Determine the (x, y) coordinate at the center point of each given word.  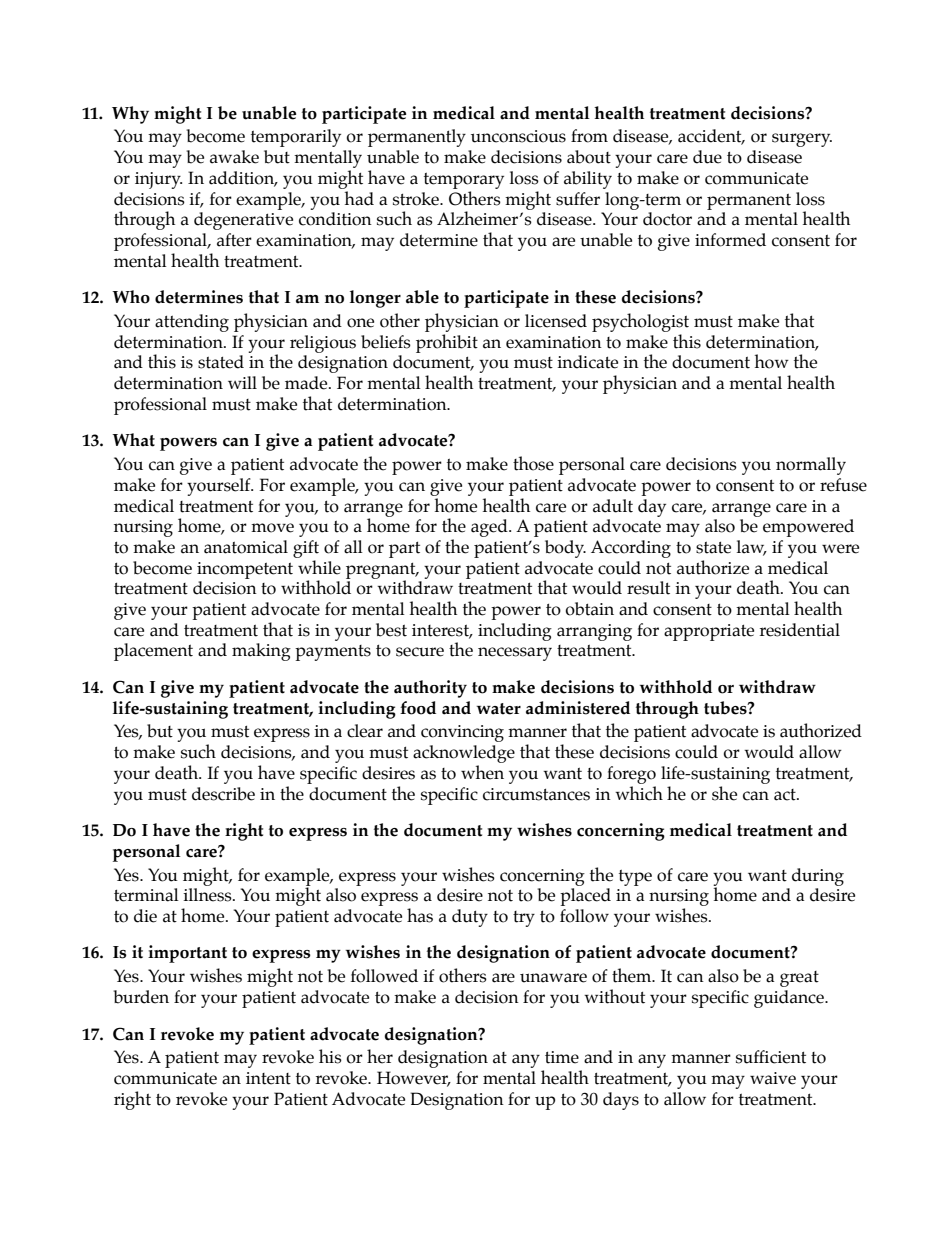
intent (268, 1078)
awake (234, 157)
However (414, 1079)
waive (773, 1078)
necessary (515, 654)
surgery (802, 140)
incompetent (245, 570)
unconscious (518, 136)
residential (800, 630)
